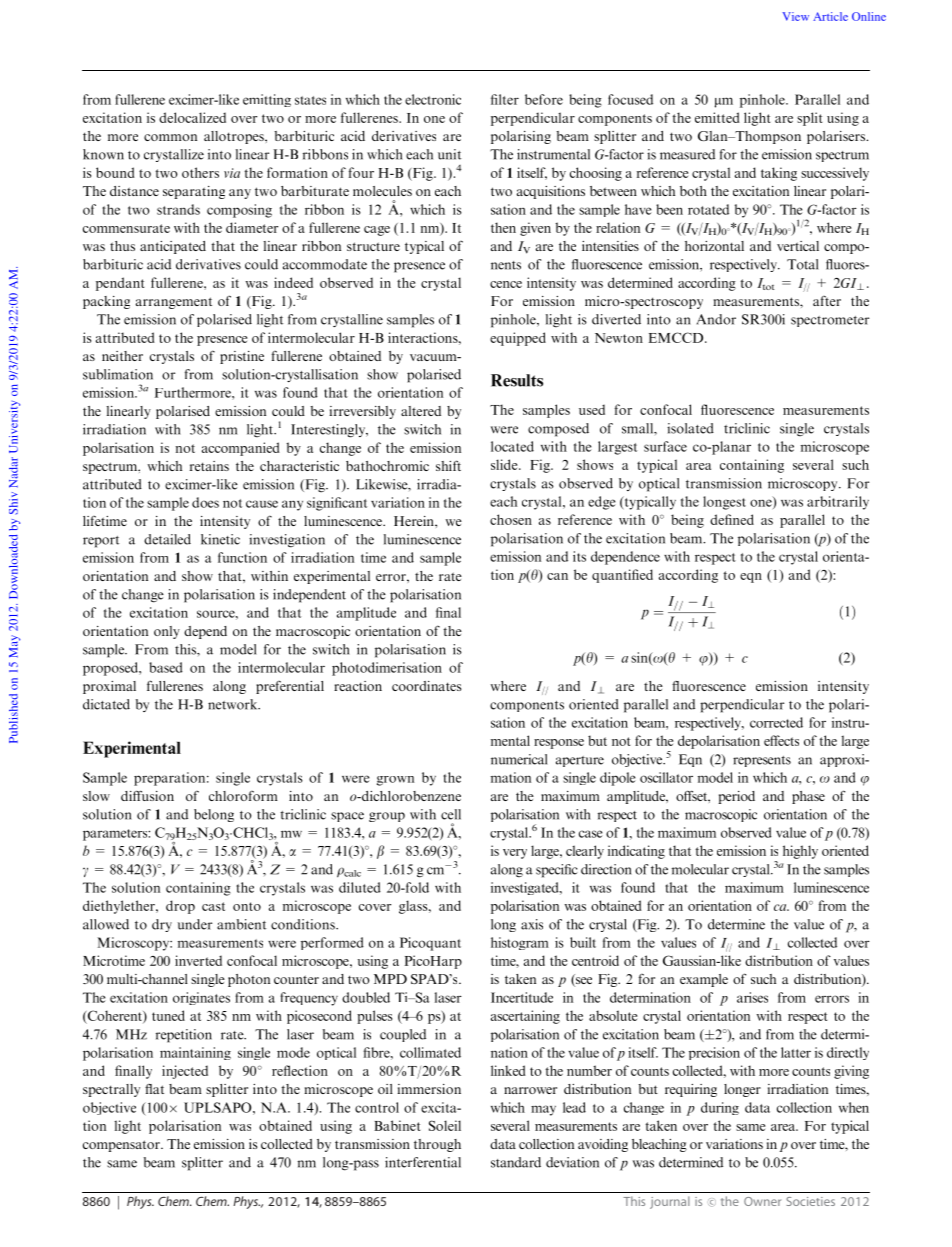 Image resolution: width=952 pixels, height=1247 pixels. Describe the element at coordinates (122, 1146) in the page. I see `compensator` at that location.
